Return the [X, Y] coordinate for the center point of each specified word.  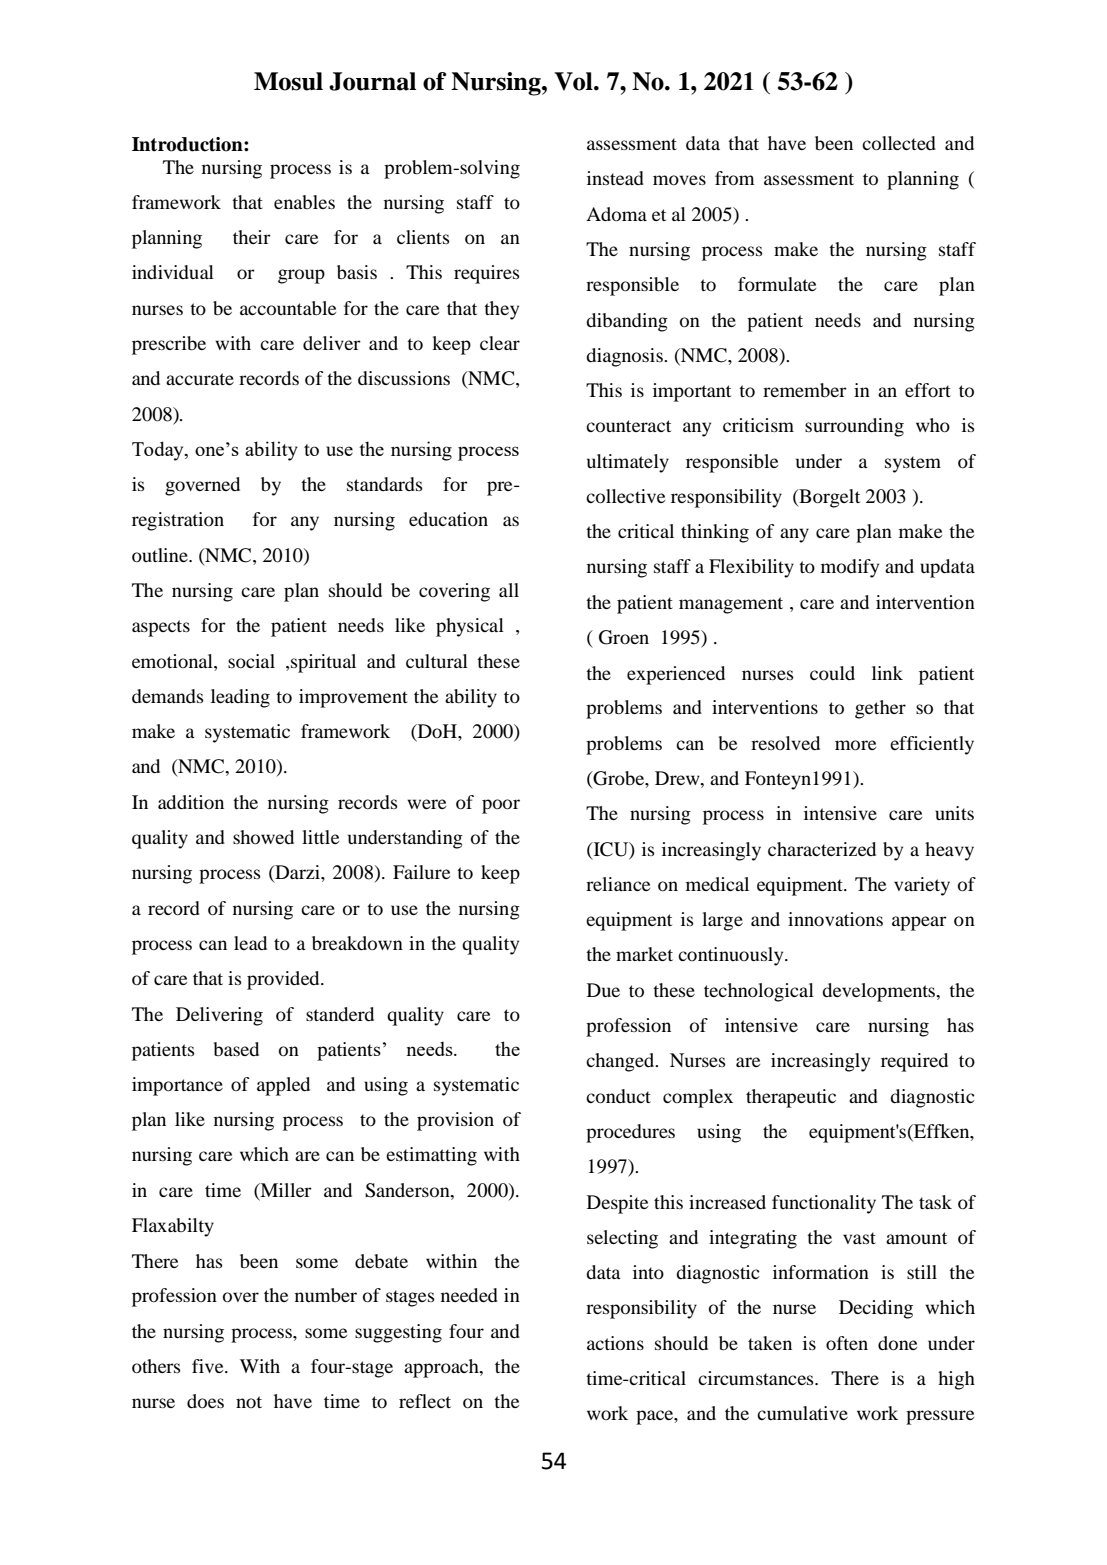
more [855, 745]
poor [501, 806]
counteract [628, 426]
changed [621, 1062]
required [914, 1062]
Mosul [288, 81]
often [847, 1343]
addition [191, 802]
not [249, 1402]
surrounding [854, 427]
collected [899, 143]
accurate [200, 379]
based [236, 1049]
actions [615, 1343]
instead [615, 178]
